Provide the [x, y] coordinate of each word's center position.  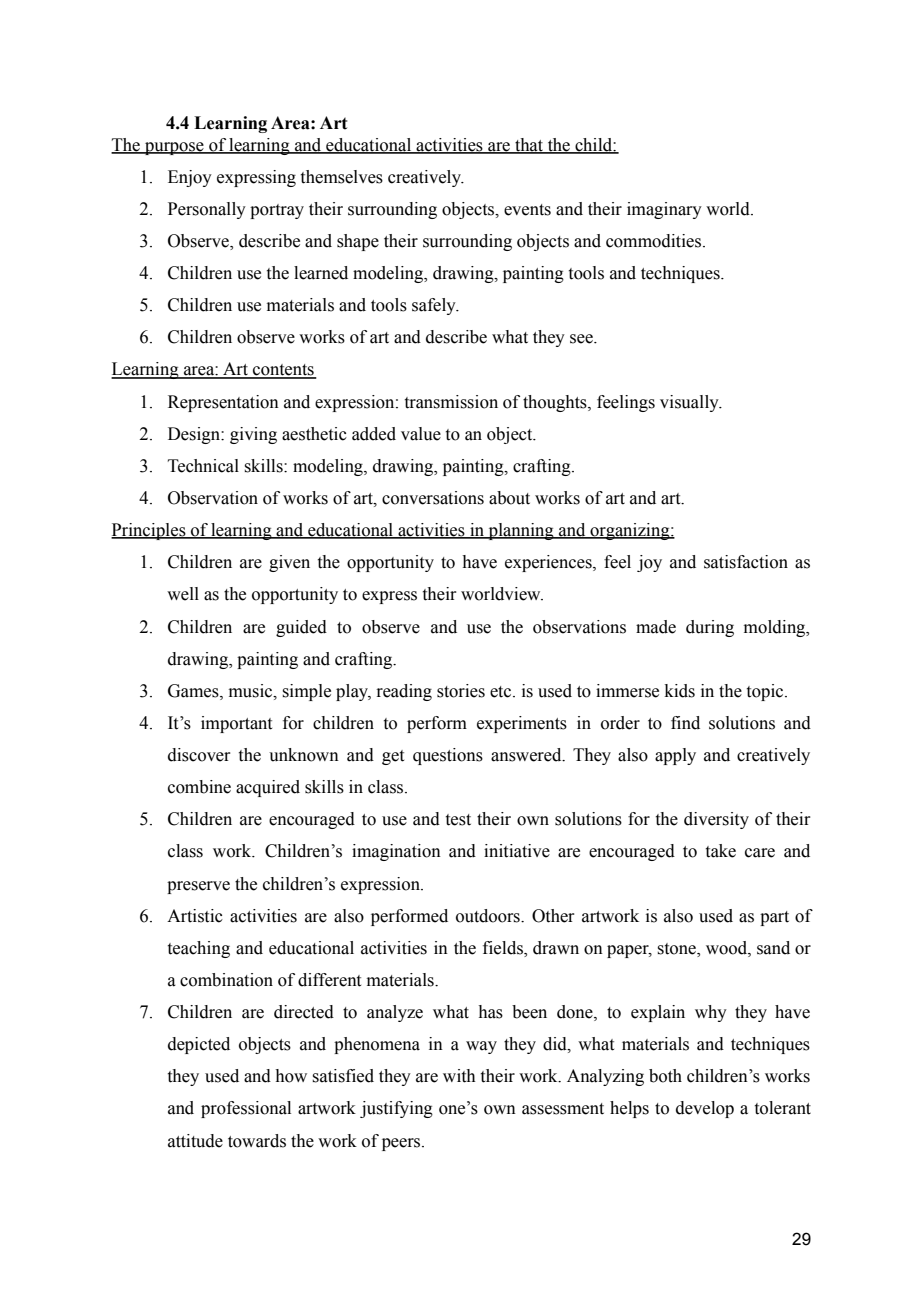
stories [461, 691]
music [252, 691]
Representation [223, 403]
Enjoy [190, 178]
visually [690, 403]
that [529, 145]
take [721, 851]
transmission [451, 402]
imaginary [664, 210]
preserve [198, 887]
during [710, 628]
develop [705, 1109]
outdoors [489, 916]
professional [246, 1109]
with [459, 1076]
